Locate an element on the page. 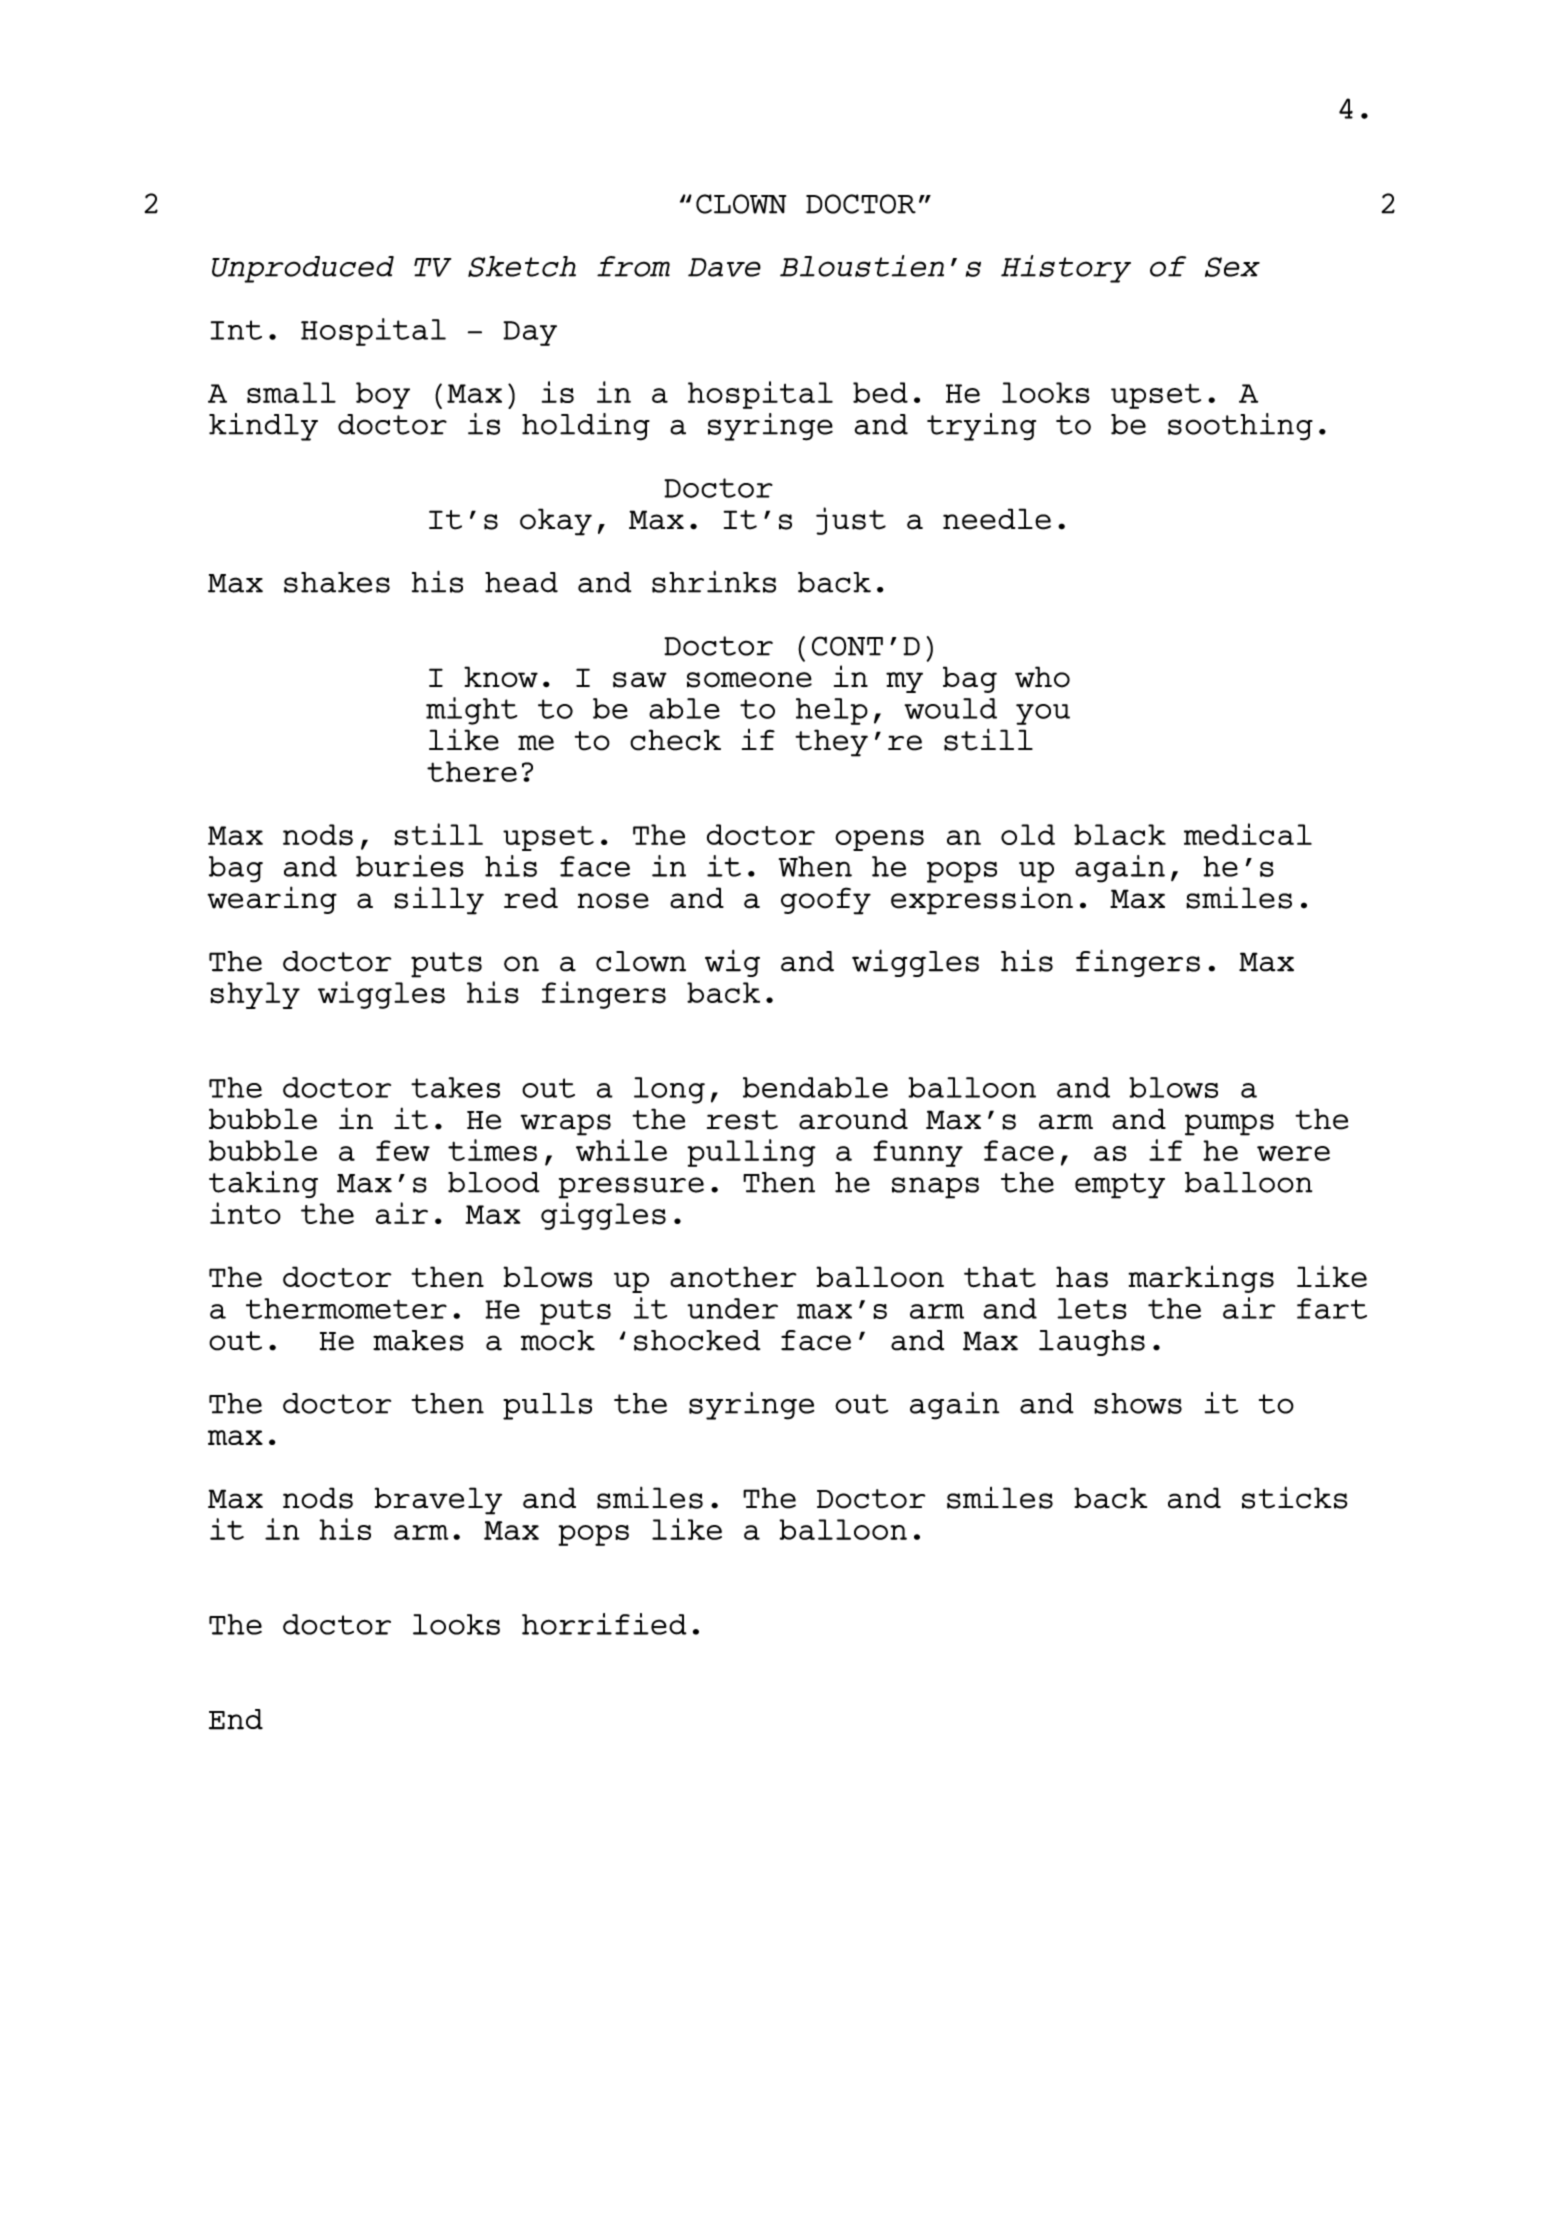 The width and height of the page is (1566, 2216). you is located at coordinates (1043, 714).
